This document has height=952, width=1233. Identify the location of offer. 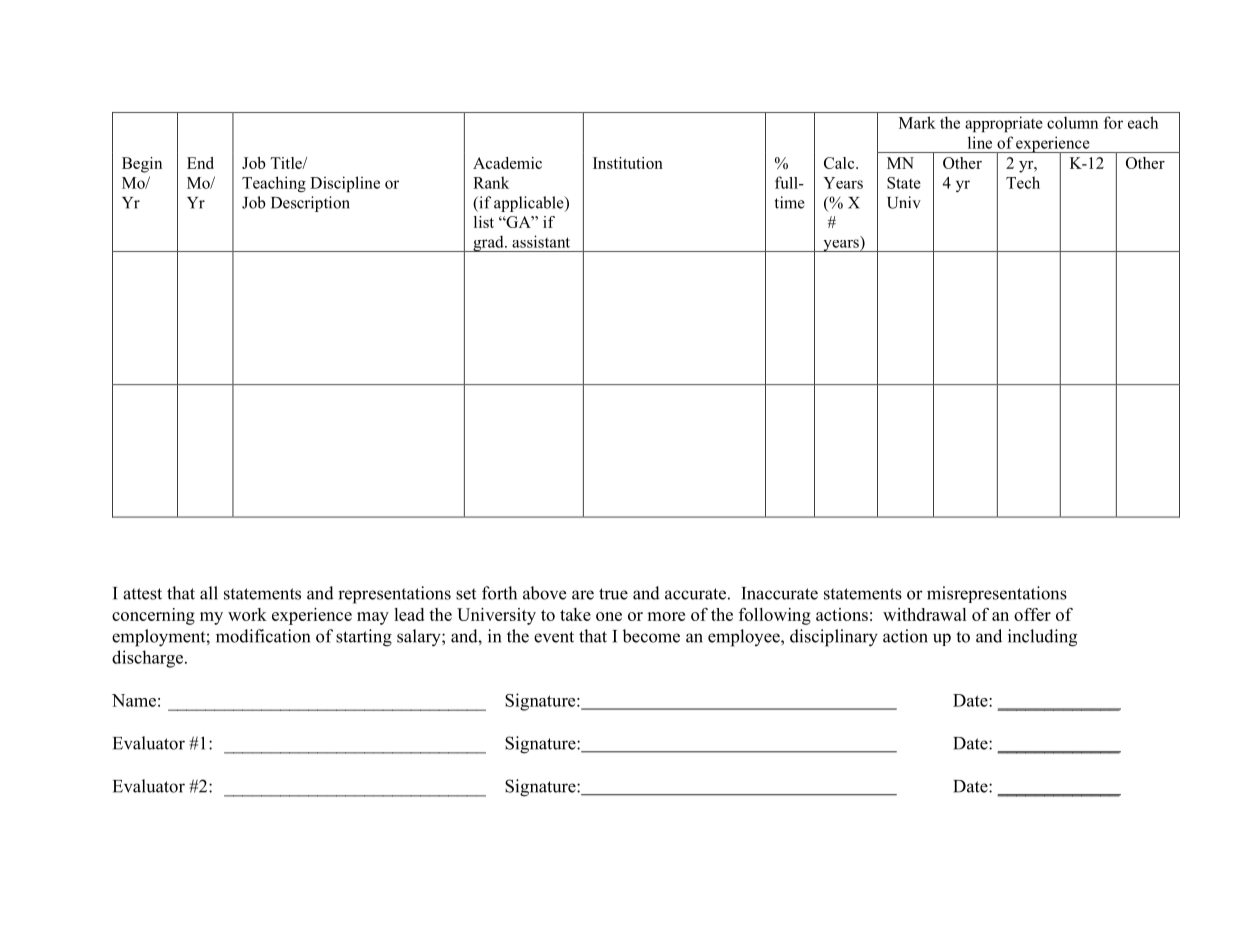
(1032, 614).
